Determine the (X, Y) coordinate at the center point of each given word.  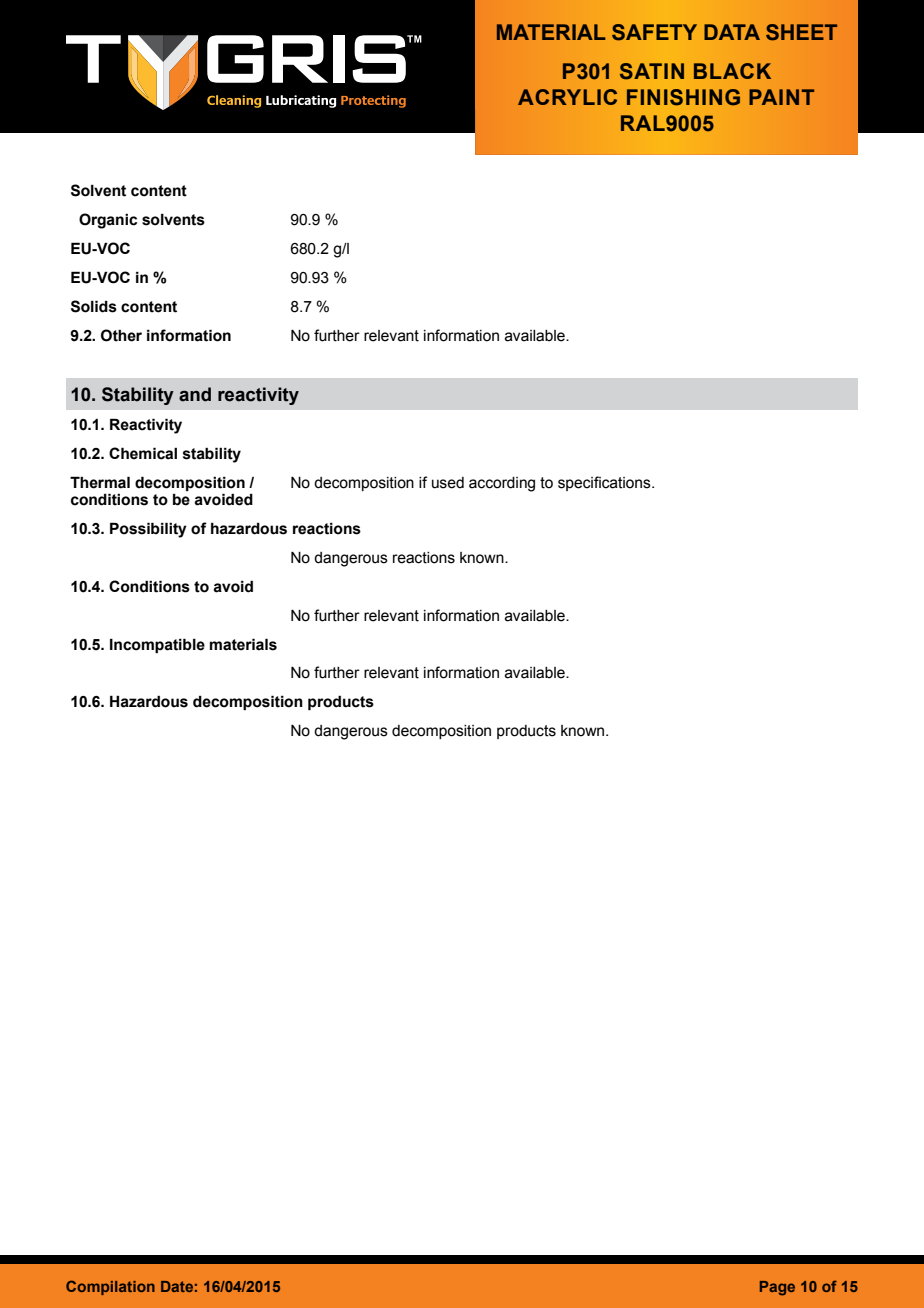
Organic (108, 221)
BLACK (732, 71)
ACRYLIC (567, 97)
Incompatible (157, 645)
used (448, 483)
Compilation (110, 1287)
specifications (605, 483)
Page (777, 1288)
